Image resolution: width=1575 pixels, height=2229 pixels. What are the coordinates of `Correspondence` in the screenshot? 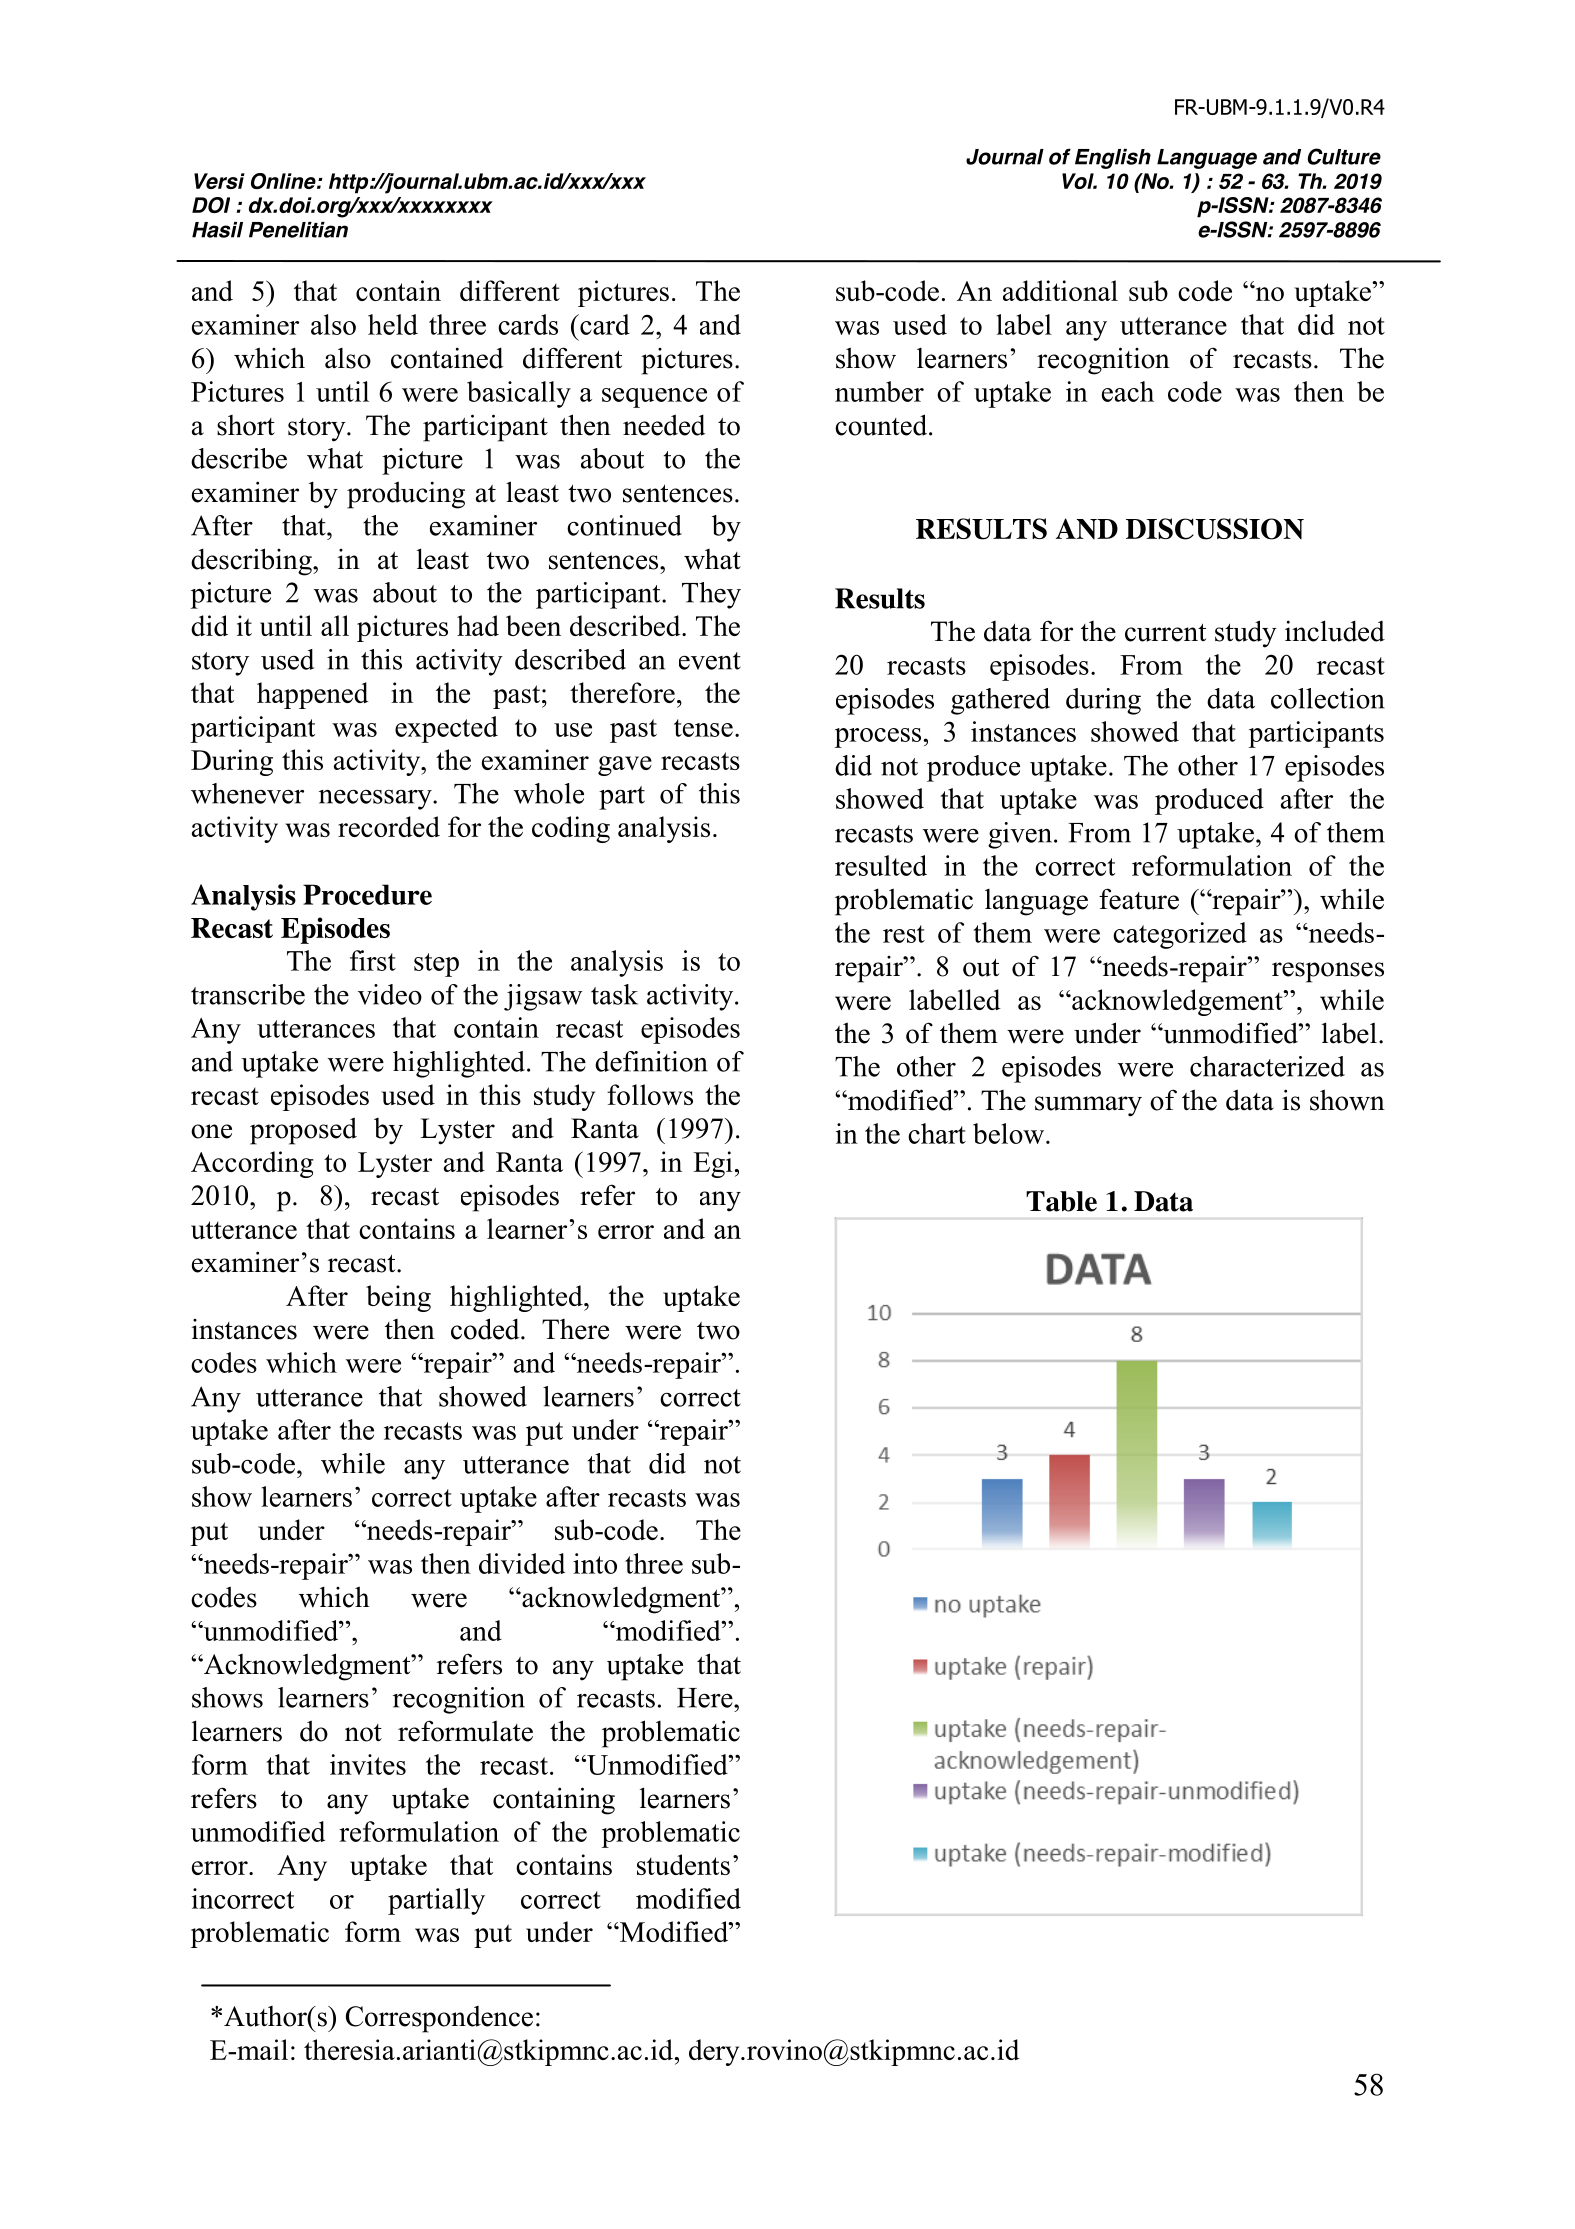 It's located at (439, 2019).
